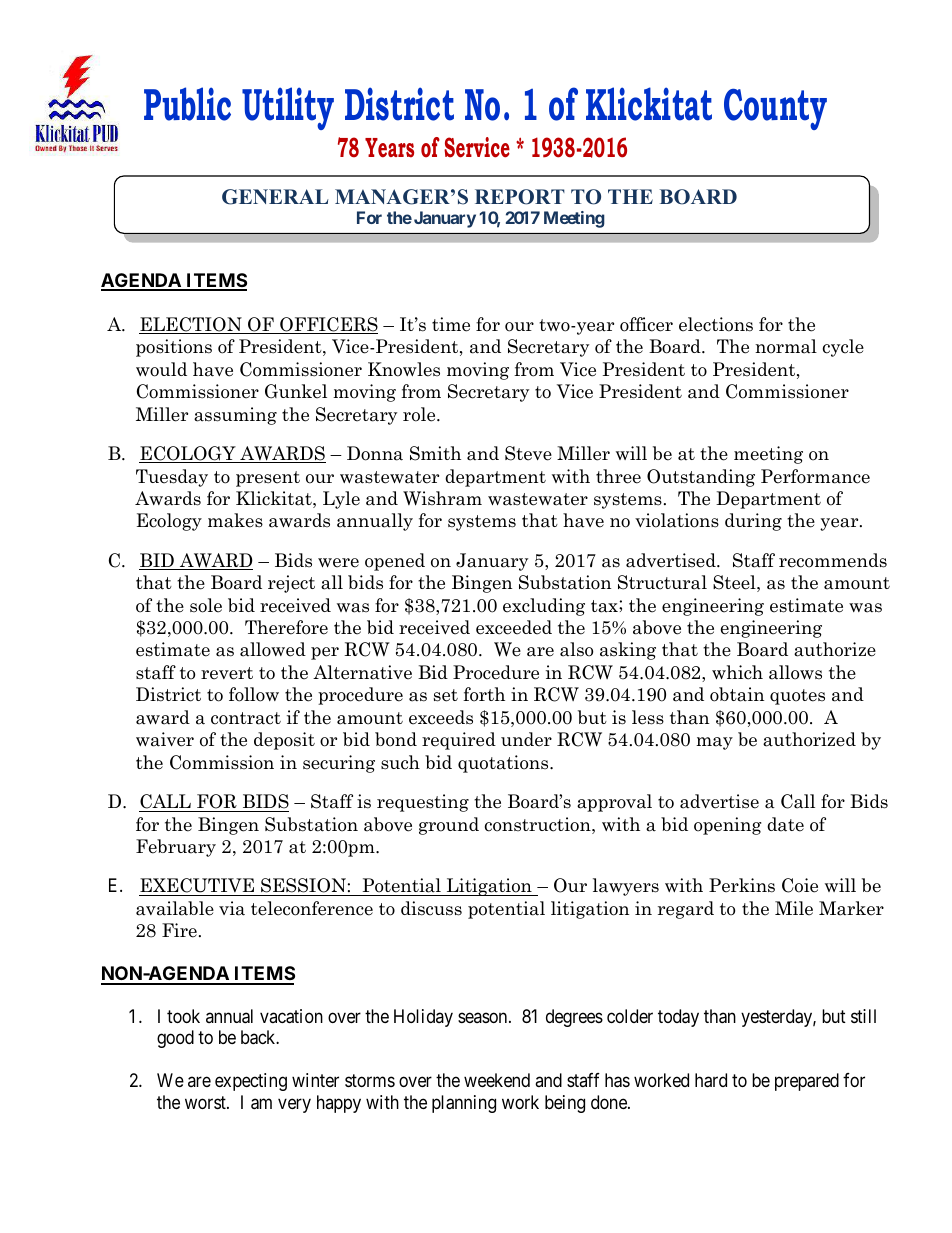  I want to click on quotes, so click(797, 697).
